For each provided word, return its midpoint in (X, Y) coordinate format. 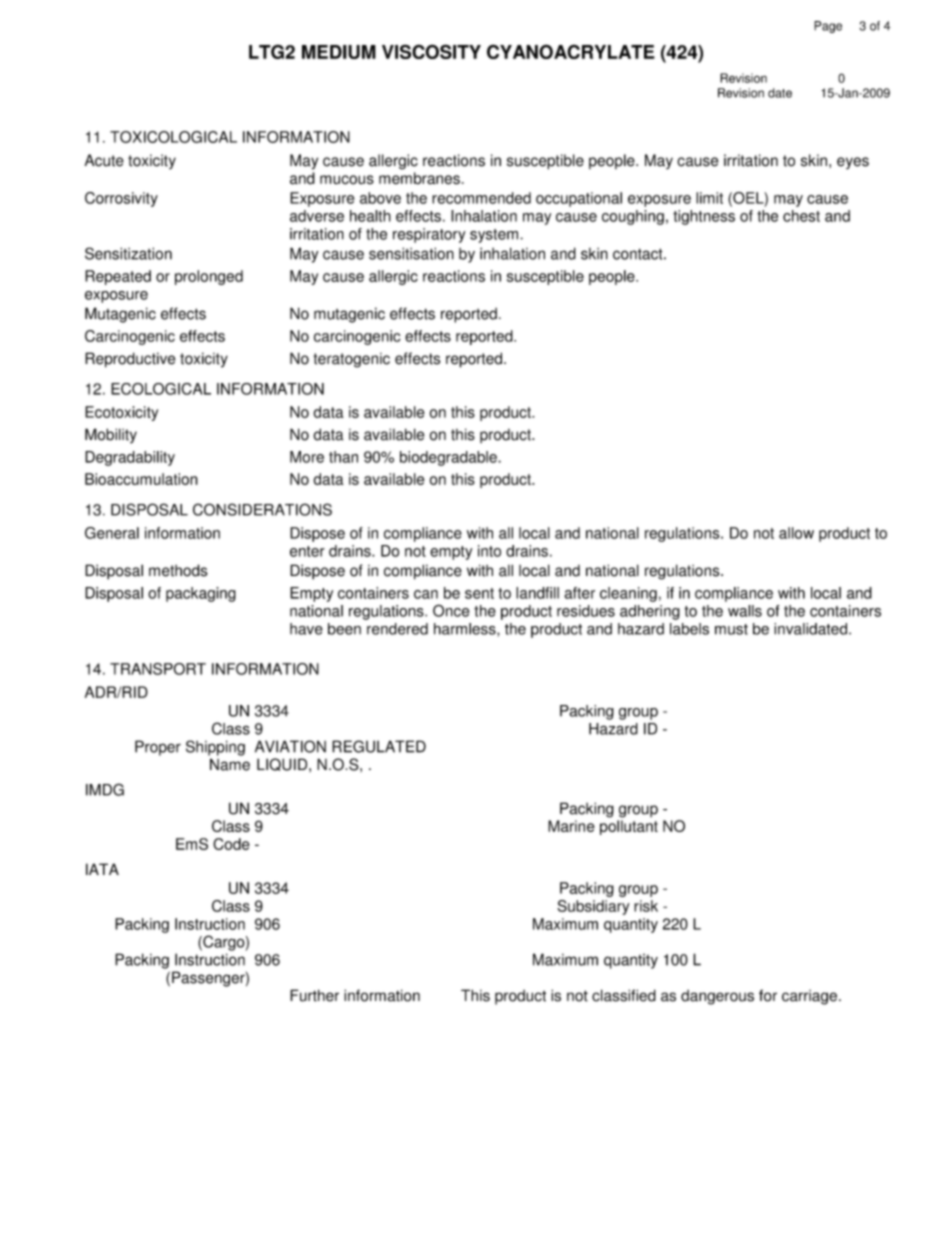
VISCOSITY (431, 51)
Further (314, 995)
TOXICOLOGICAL (173, 137)
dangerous (717, 997)
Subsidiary (593, 907)
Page (828, 27)
